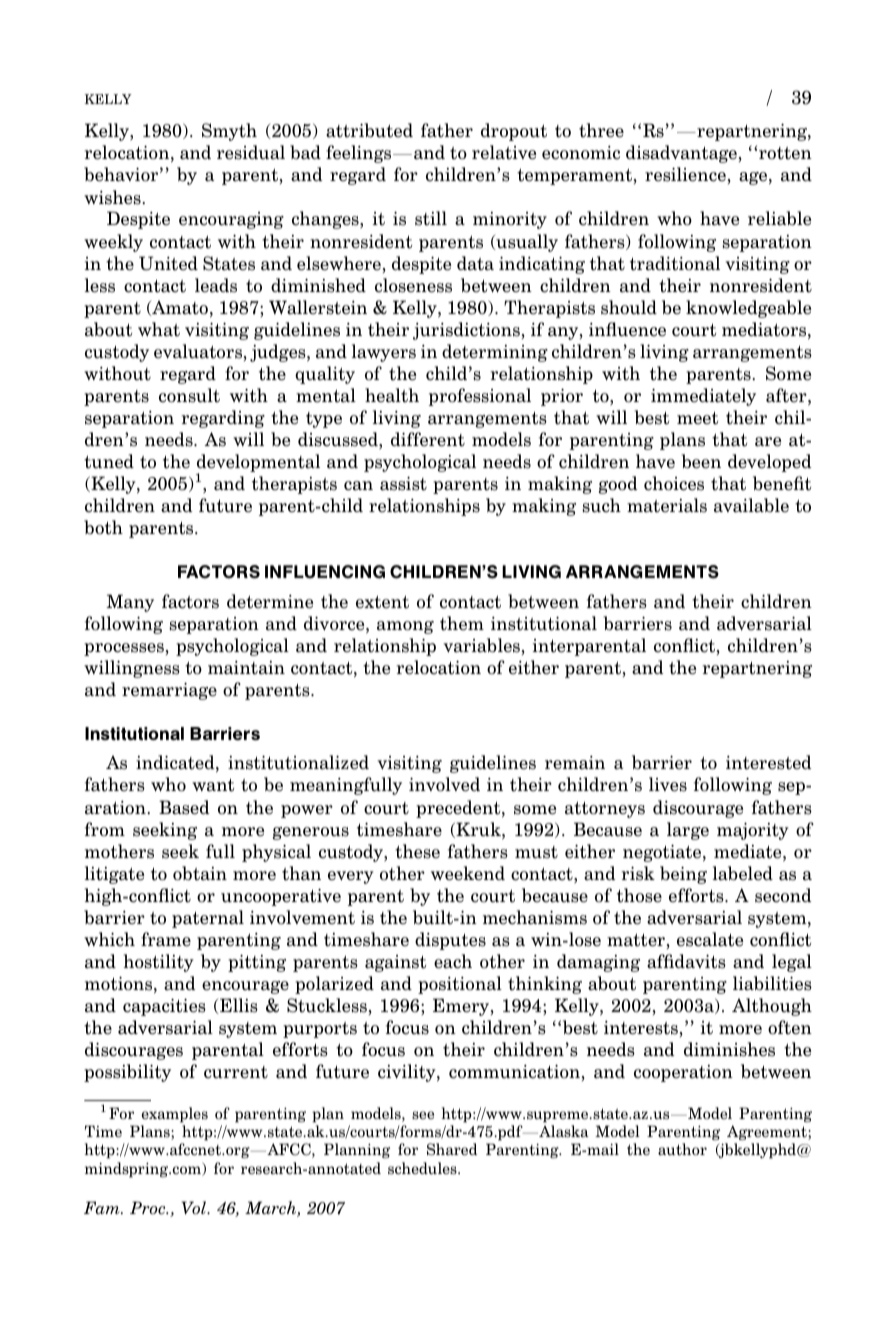  What do you see at coordinates (768, 762) in the image?
I see `interested` at bounding box center [768, 762].
